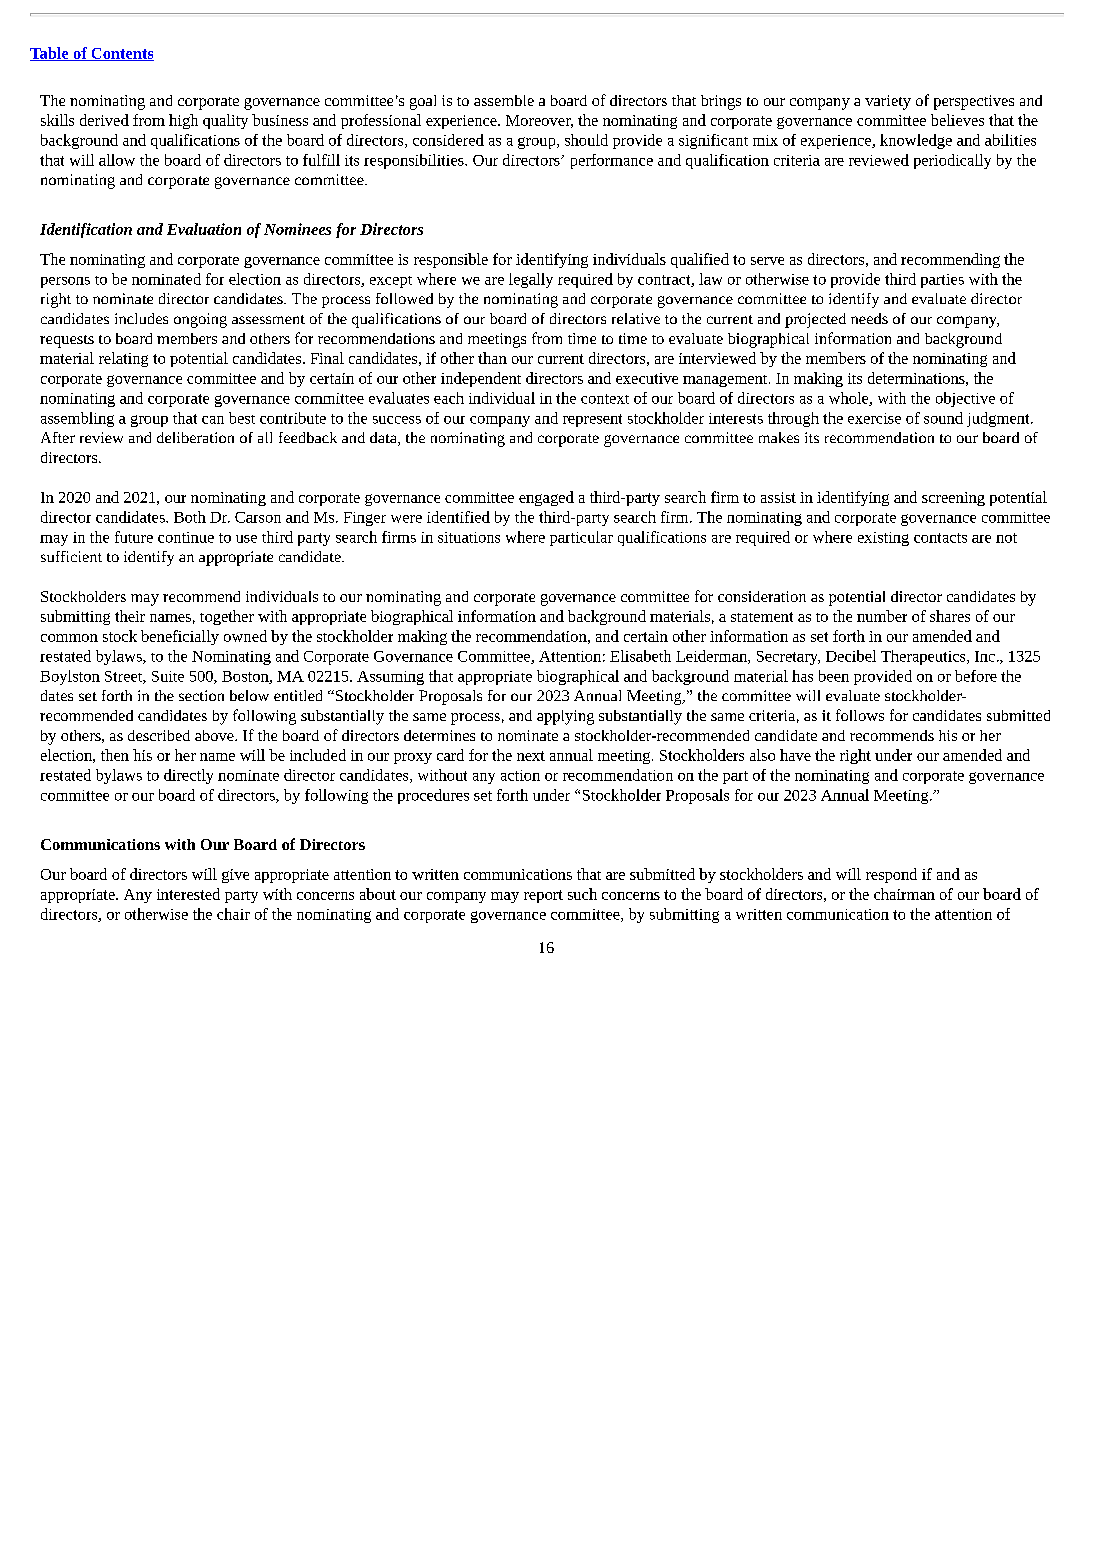 This image has height=1547, width=1093. What do you see at coordinates (504, 100) in the image?
I see `assemble` at bounding box center [504, 100].
